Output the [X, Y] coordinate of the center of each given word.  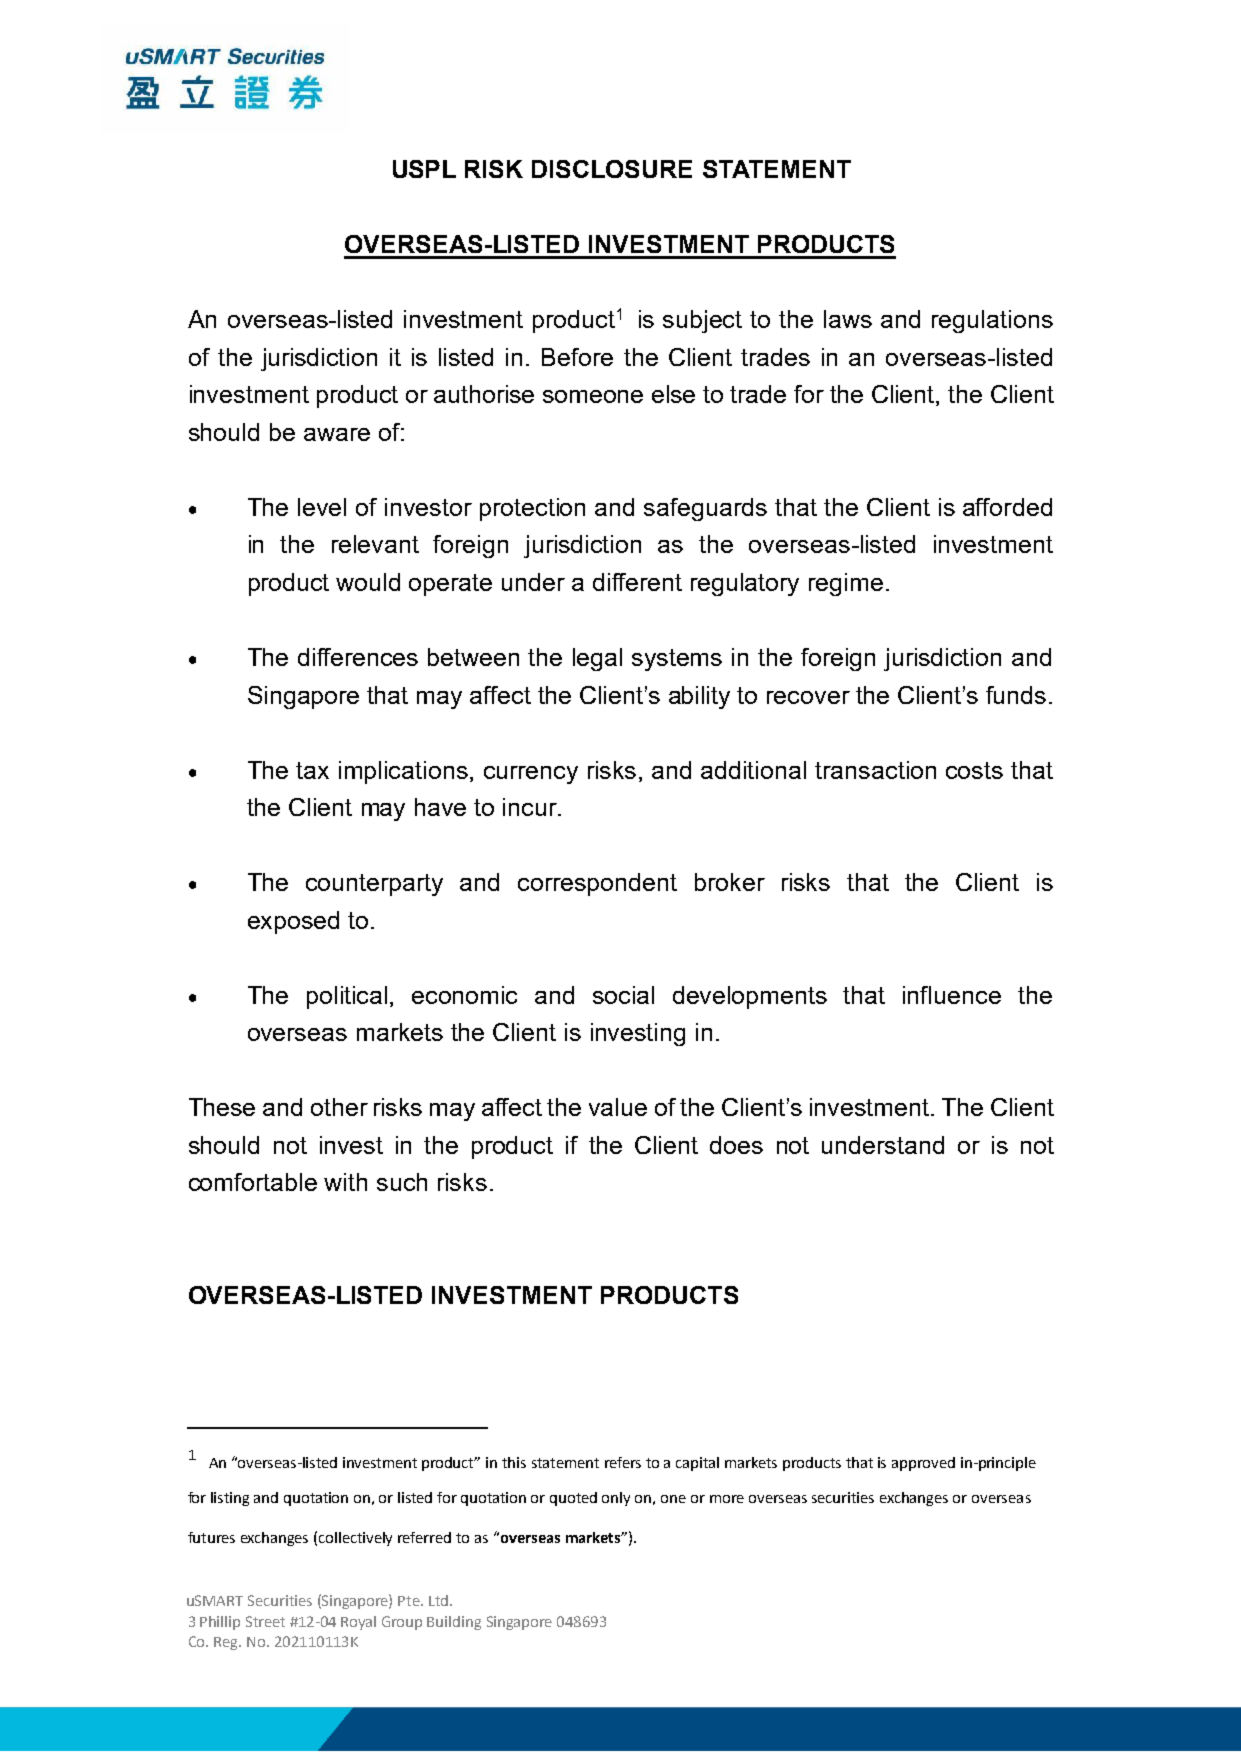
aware [337, 434]
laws [848, 319]
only [616, 1499]
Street [265, 1621]
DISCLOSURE [612, 169]
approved [923, 1464]
